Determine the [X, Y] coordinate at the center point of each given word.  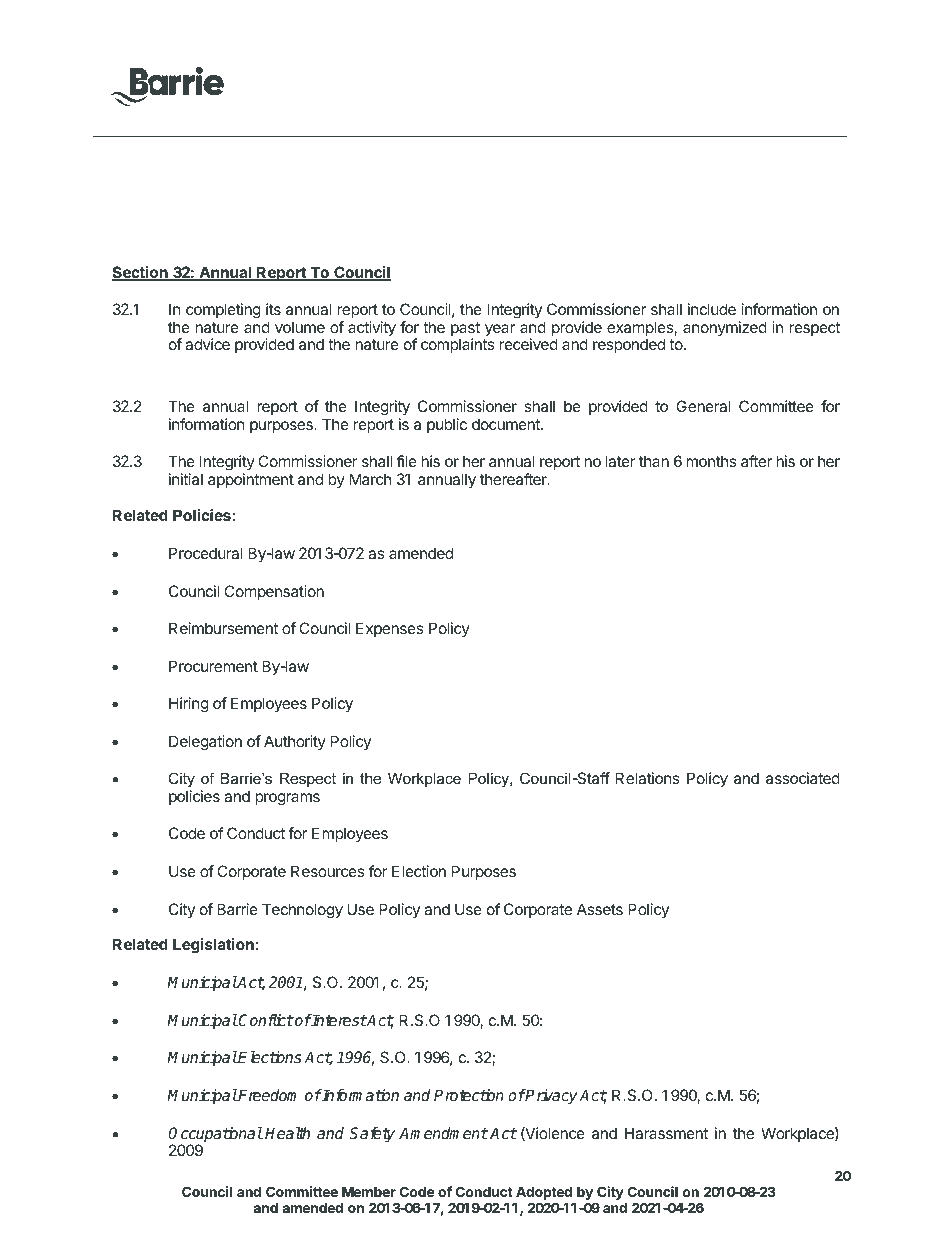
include [712, 309]
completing [223, 311]
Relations [647, 778]
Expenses [389, 629]
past [465, 330]
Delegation [205, 743]
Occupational [215, 1136]
